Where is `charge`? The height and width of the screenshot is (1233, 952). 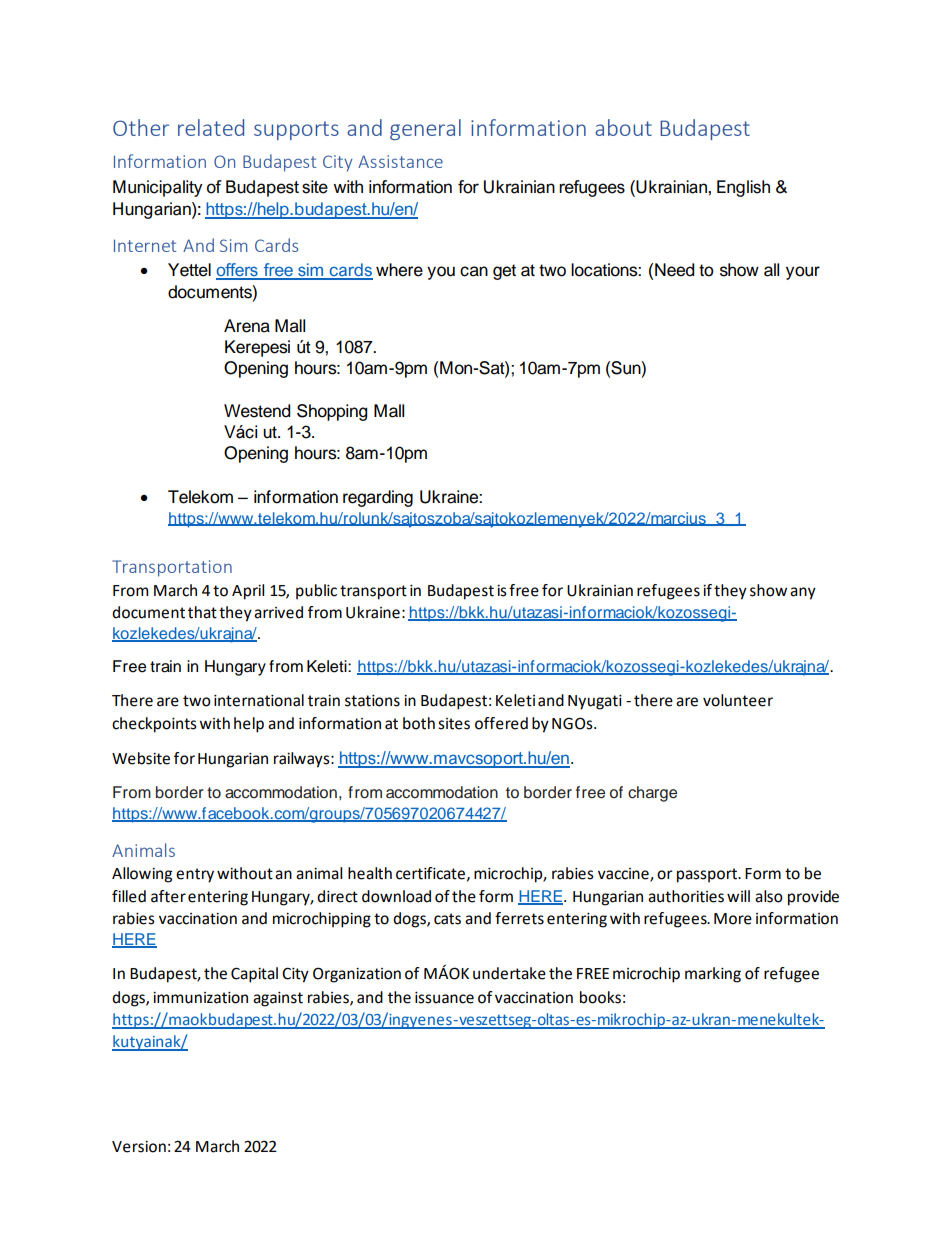
charge is located at coordinates (652, 794).
